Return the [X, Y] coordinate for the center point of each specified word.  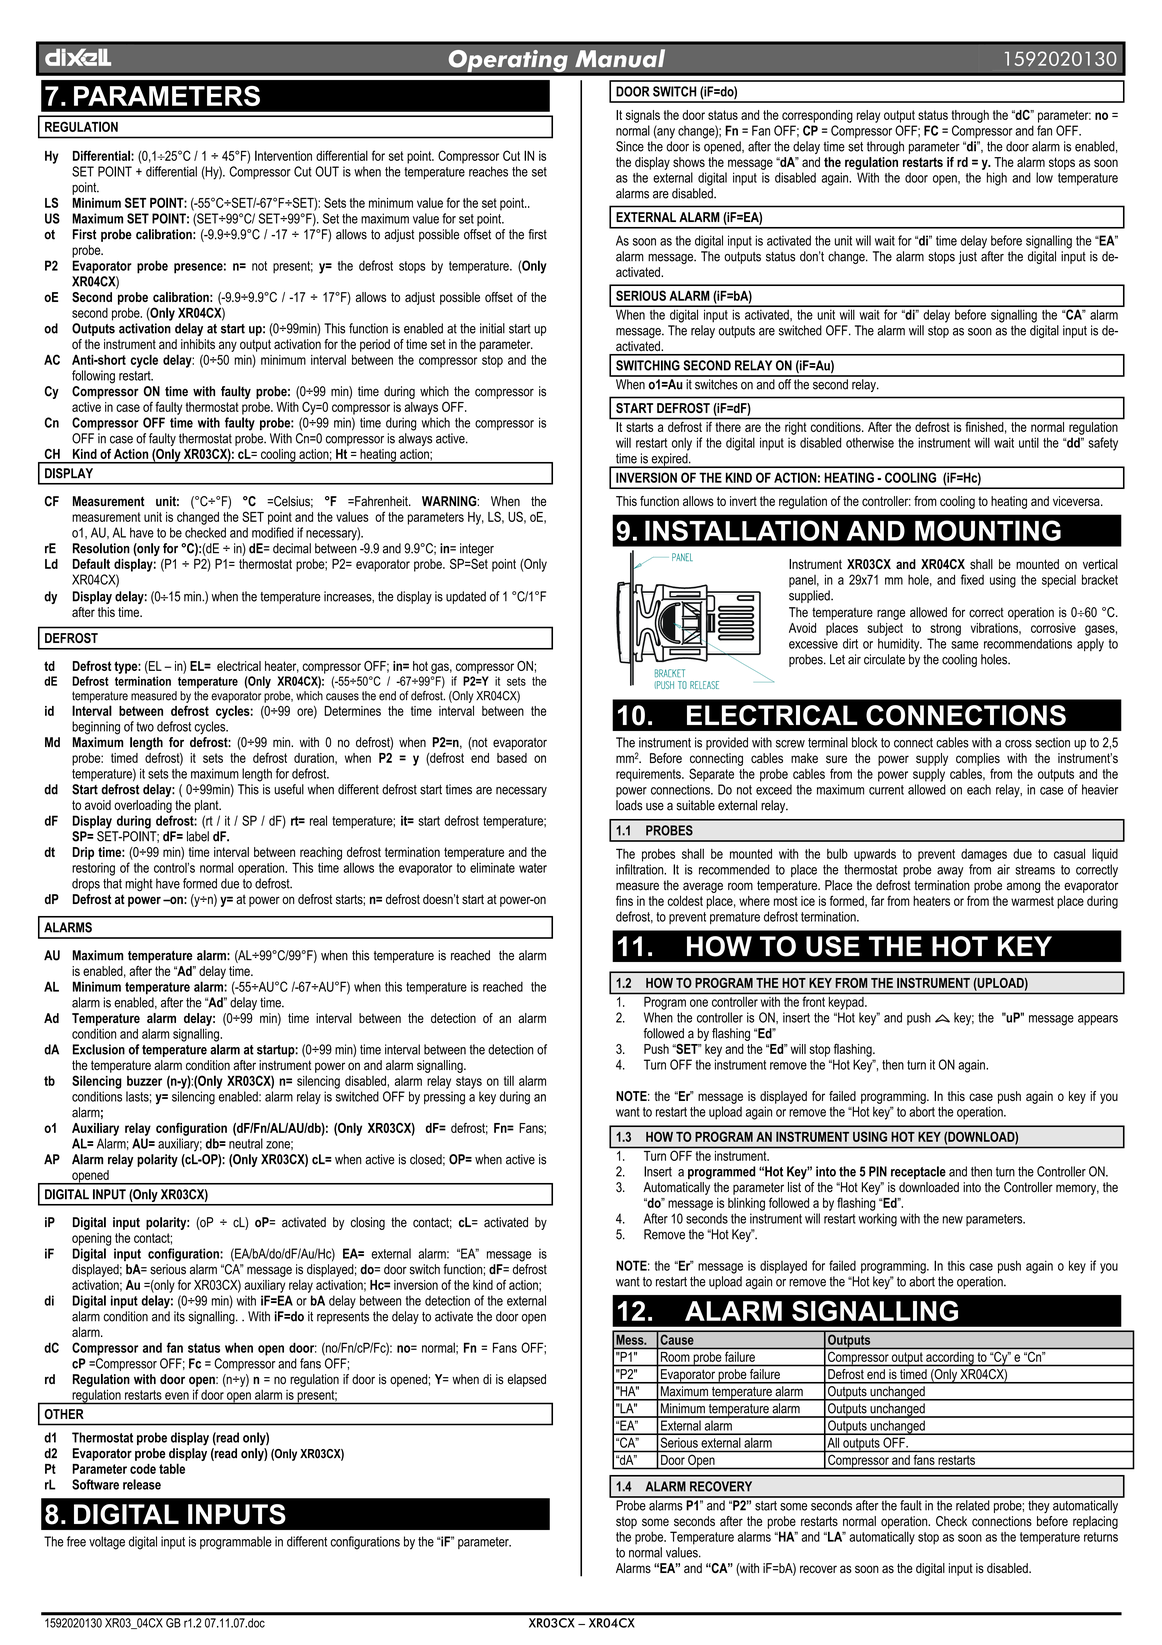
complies [978, 759]
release [142, 1484]
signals [643, 116]
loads [629, 805]
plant [208, 806]
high [997, 179]
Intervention [283, 155]
